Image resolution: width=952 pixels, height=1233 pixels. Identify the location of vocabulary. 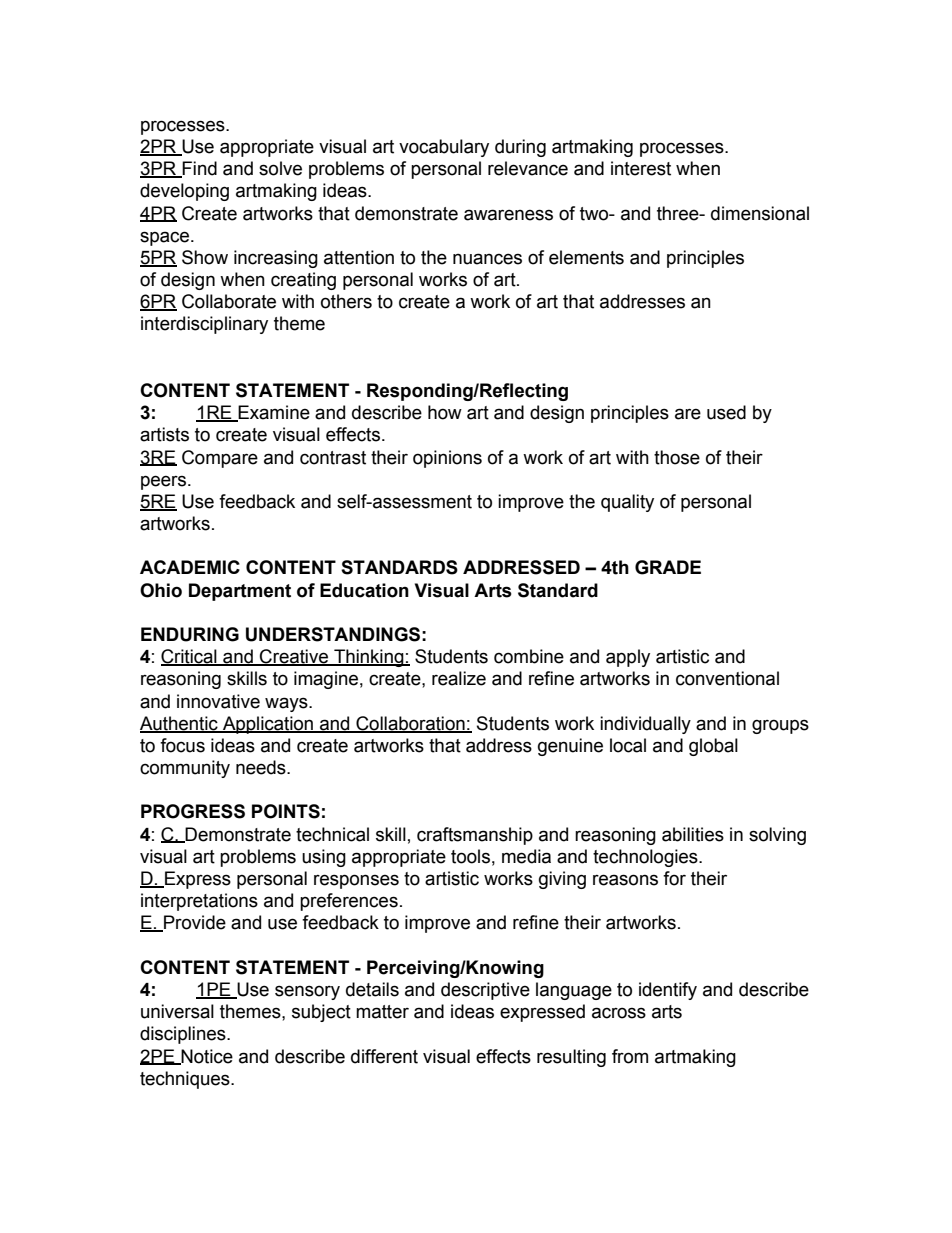
(444, 148).
